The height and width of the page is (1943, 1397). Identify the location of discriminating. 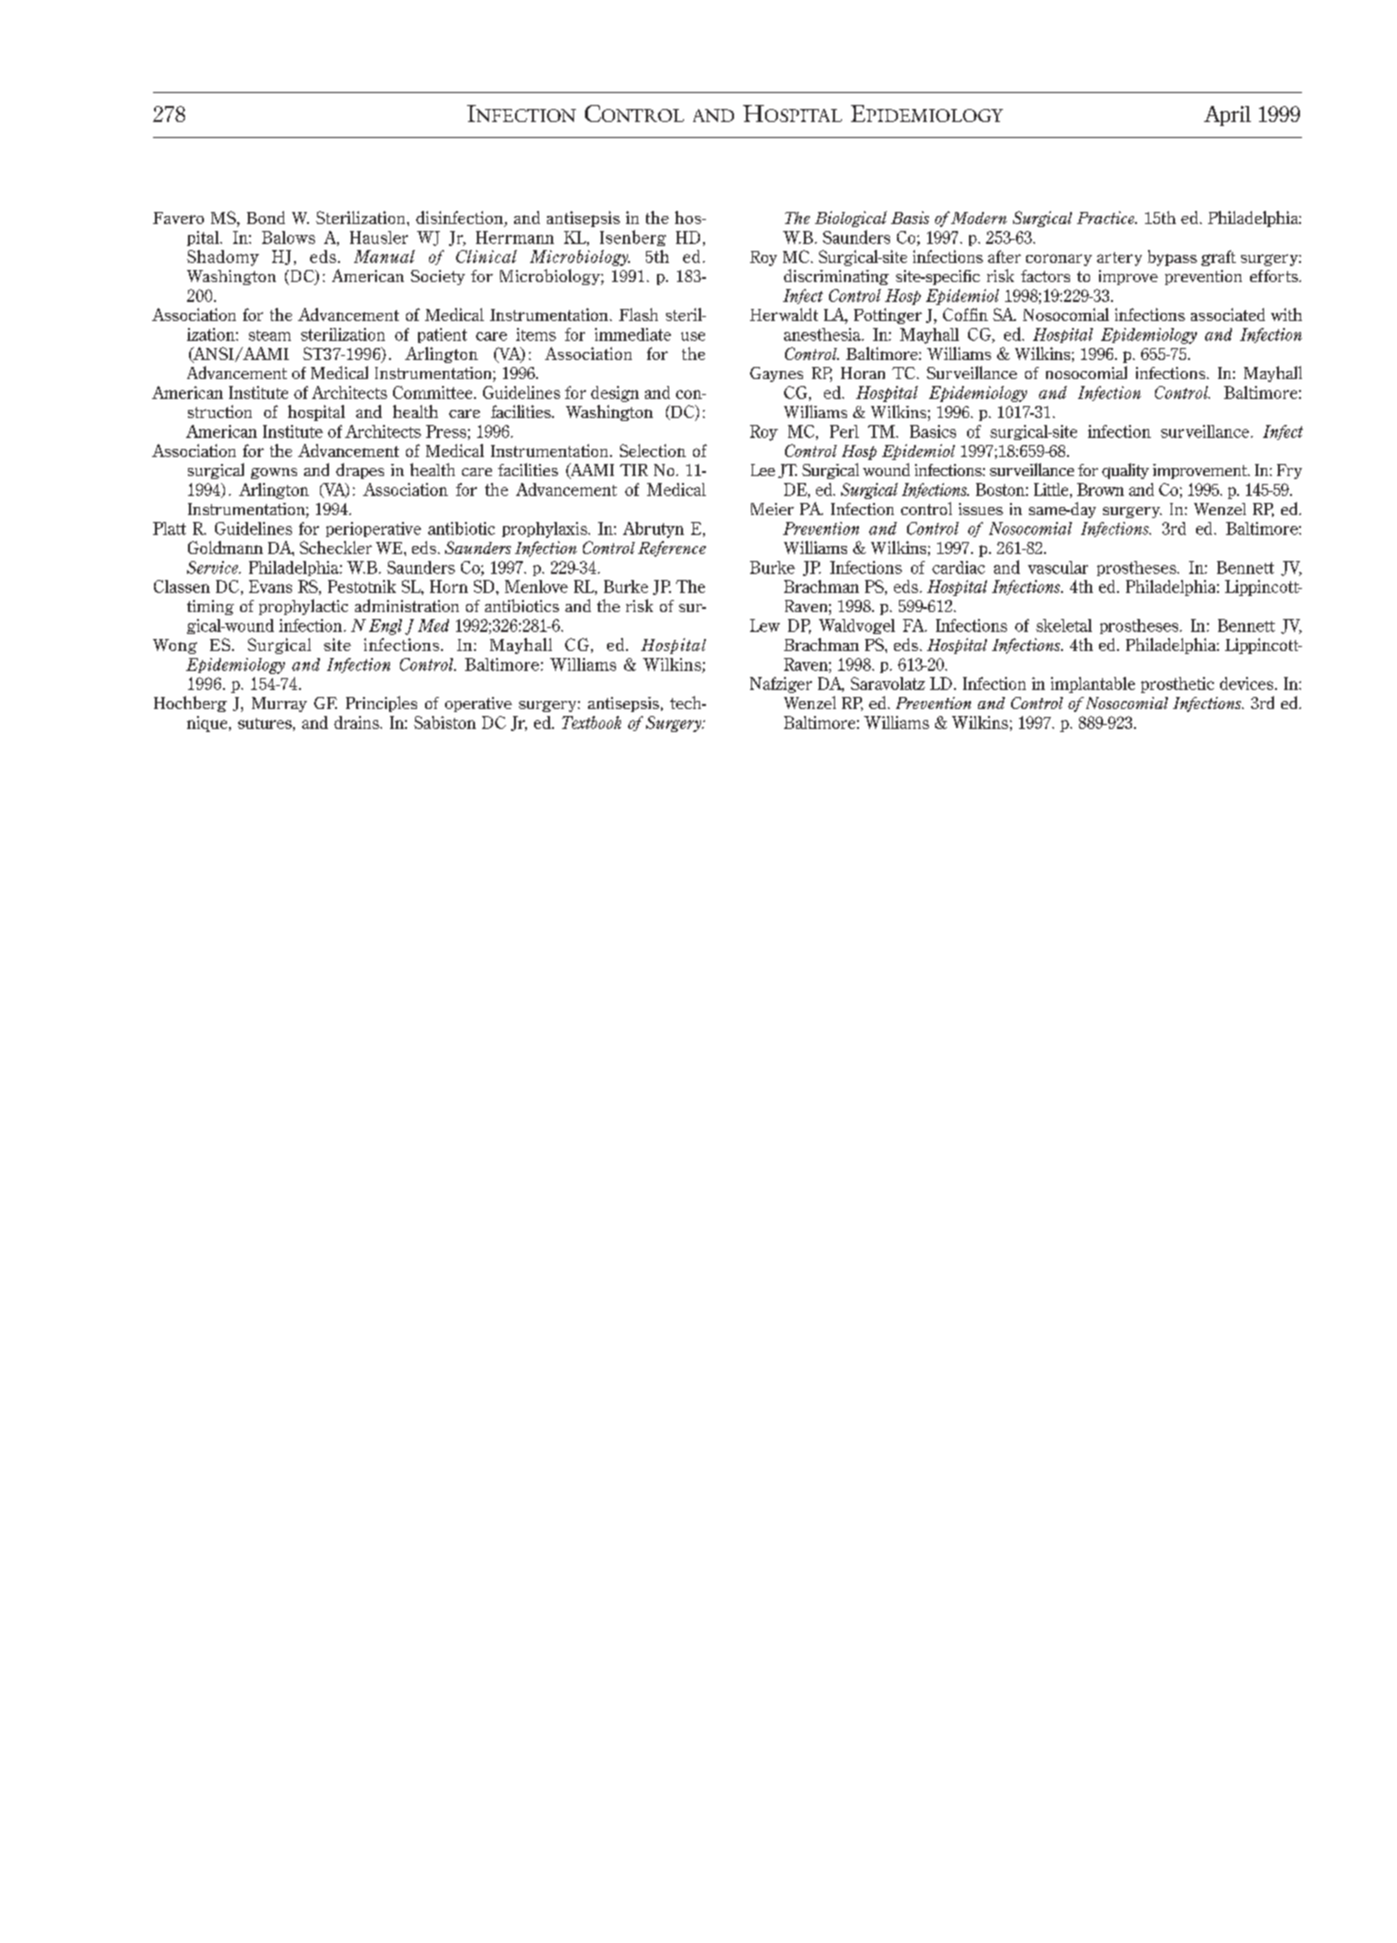
(836, 277).
